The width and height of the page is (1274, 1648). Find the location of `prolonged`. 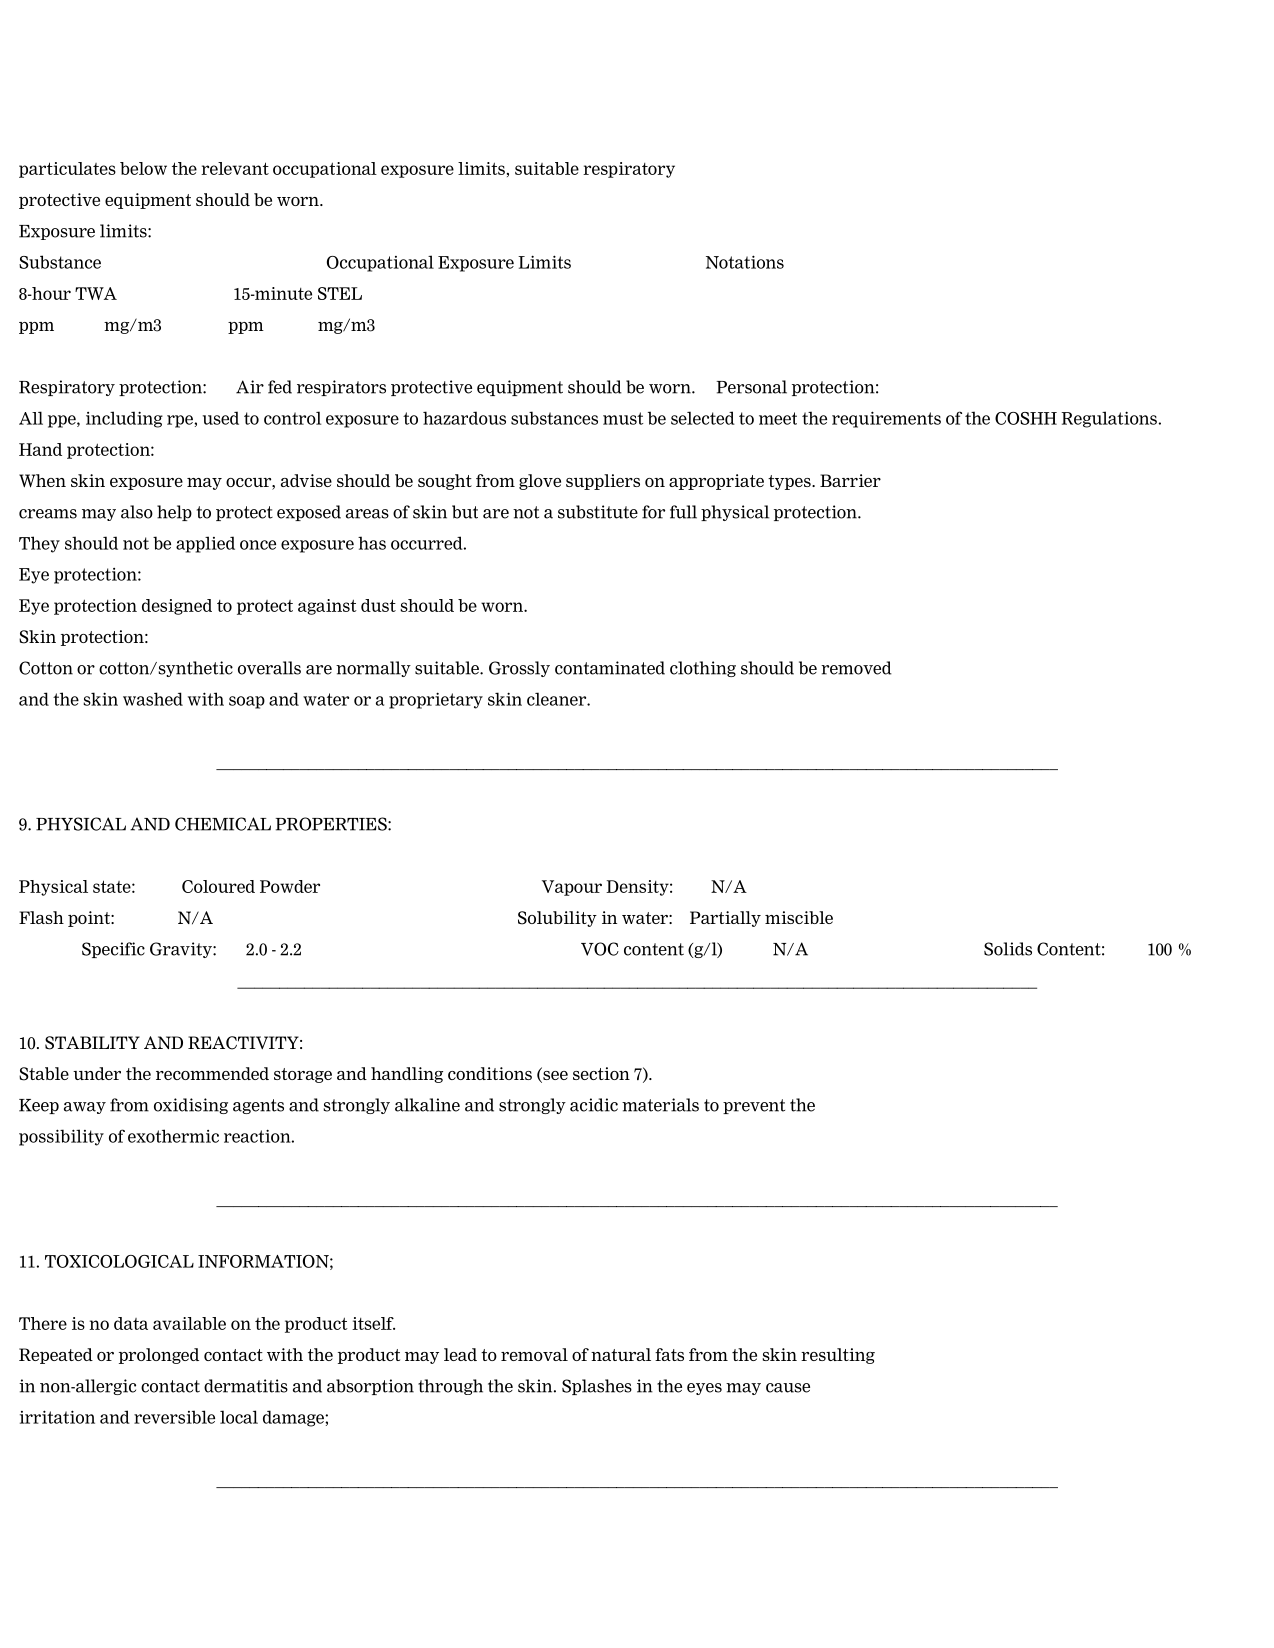

prolonged is located at coordinates (159, 1356).
